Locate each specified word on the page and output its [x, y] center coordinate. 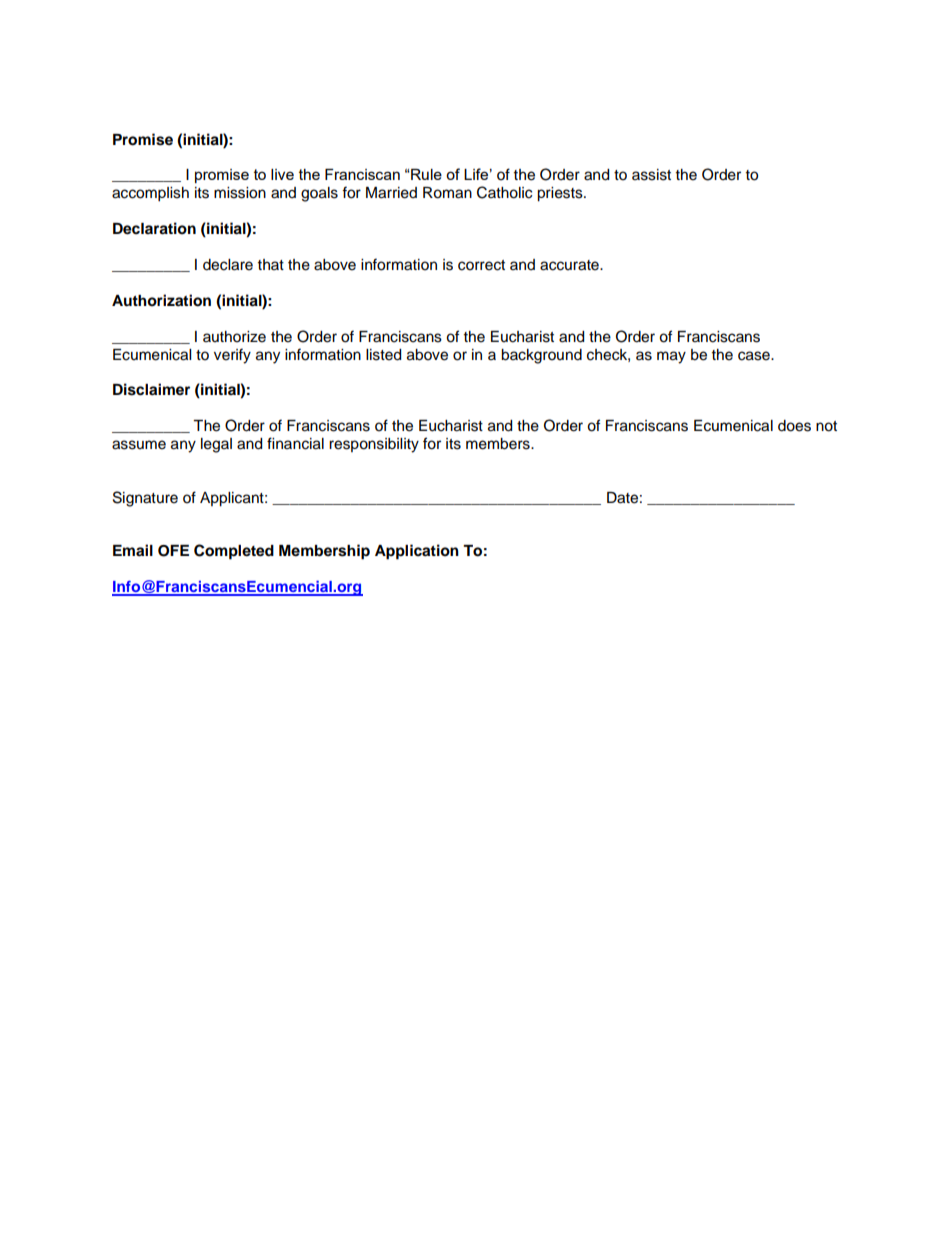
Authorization [161, 300]
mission [240, 193]
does [794, 426]
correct [481, 265]
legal [216, 445]
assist [651, 175]
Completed [234, 552]
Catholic [504, 192]
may [671, 357]
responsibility [374, 445]
